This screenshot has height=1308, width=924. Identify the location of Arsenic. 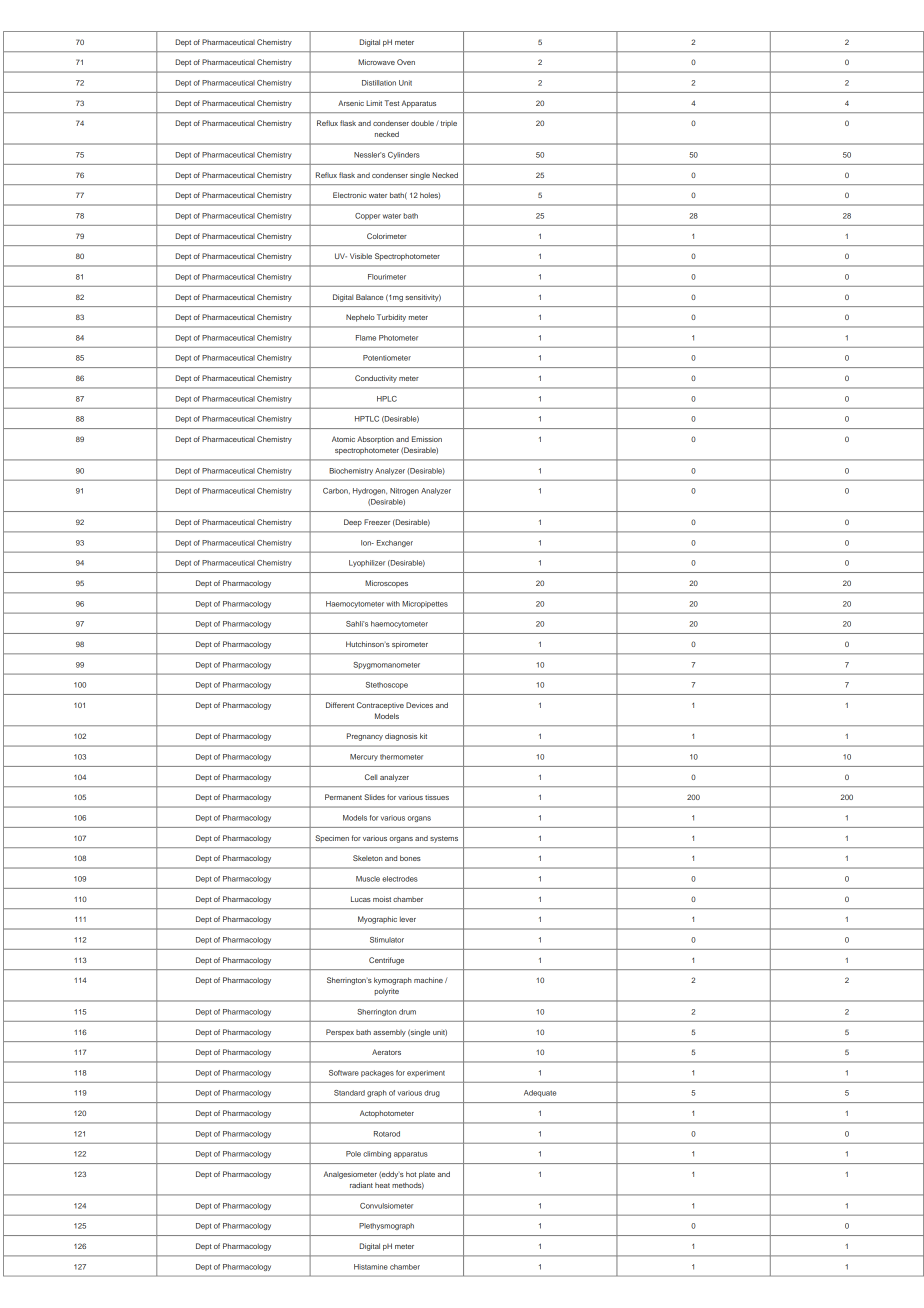
(351, 103).
